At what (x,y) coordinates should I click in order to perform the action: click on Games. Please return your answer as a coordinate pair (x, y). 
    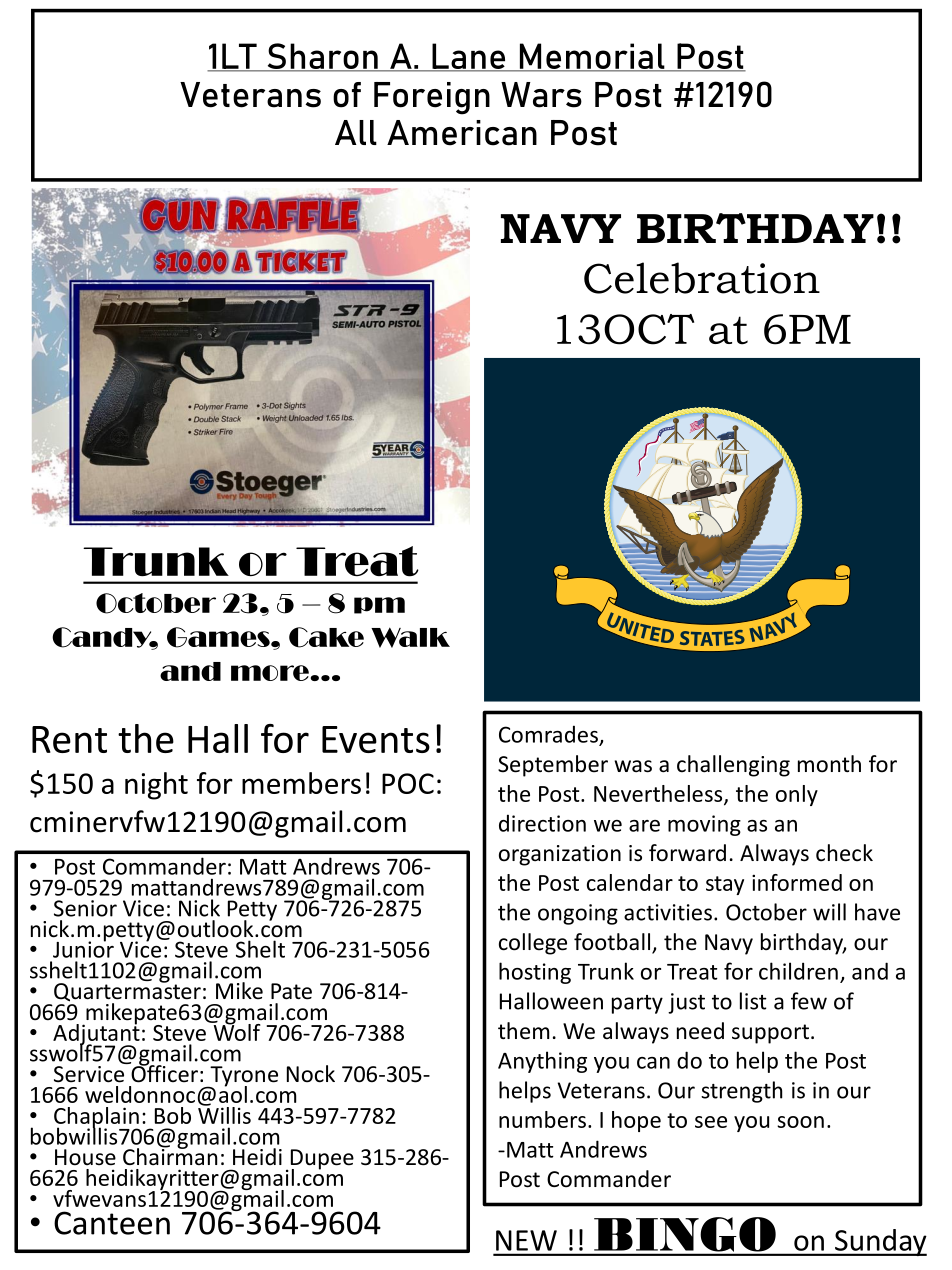
    Looking at the image, I should click on (219, 637).
